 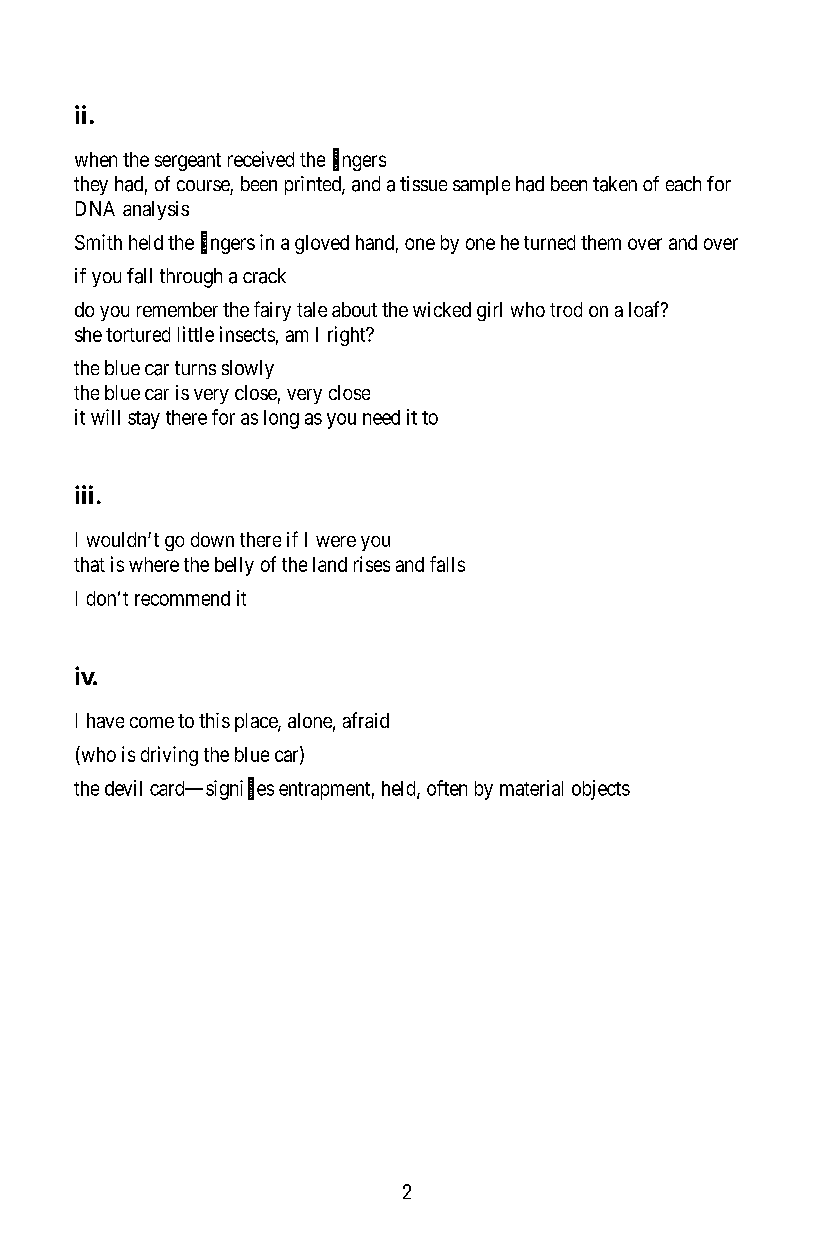 What do you see at coordinates (138, 334) in the screenshot?
I see `tortured` at bounding box center [138, 334].
